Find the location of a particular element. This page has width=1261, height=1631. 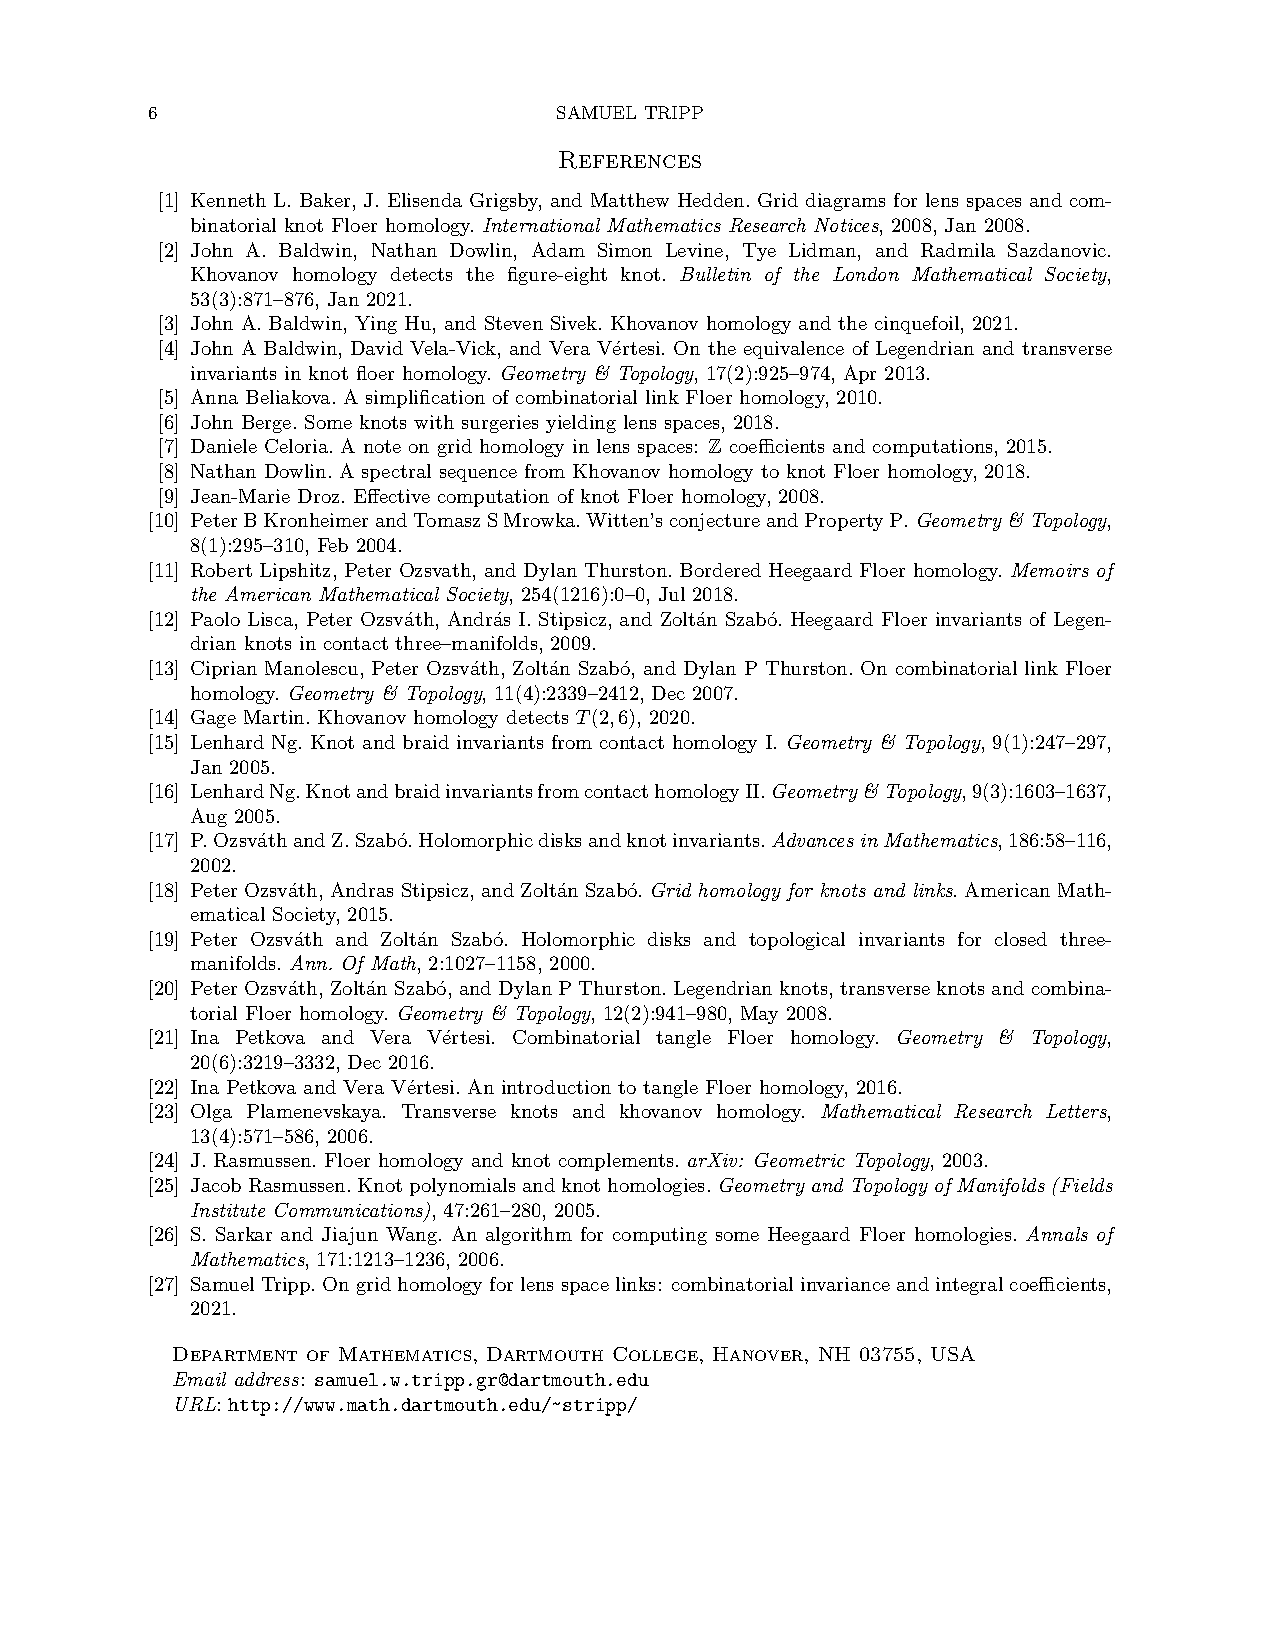

closed is located at coordinates (1021, 939).
